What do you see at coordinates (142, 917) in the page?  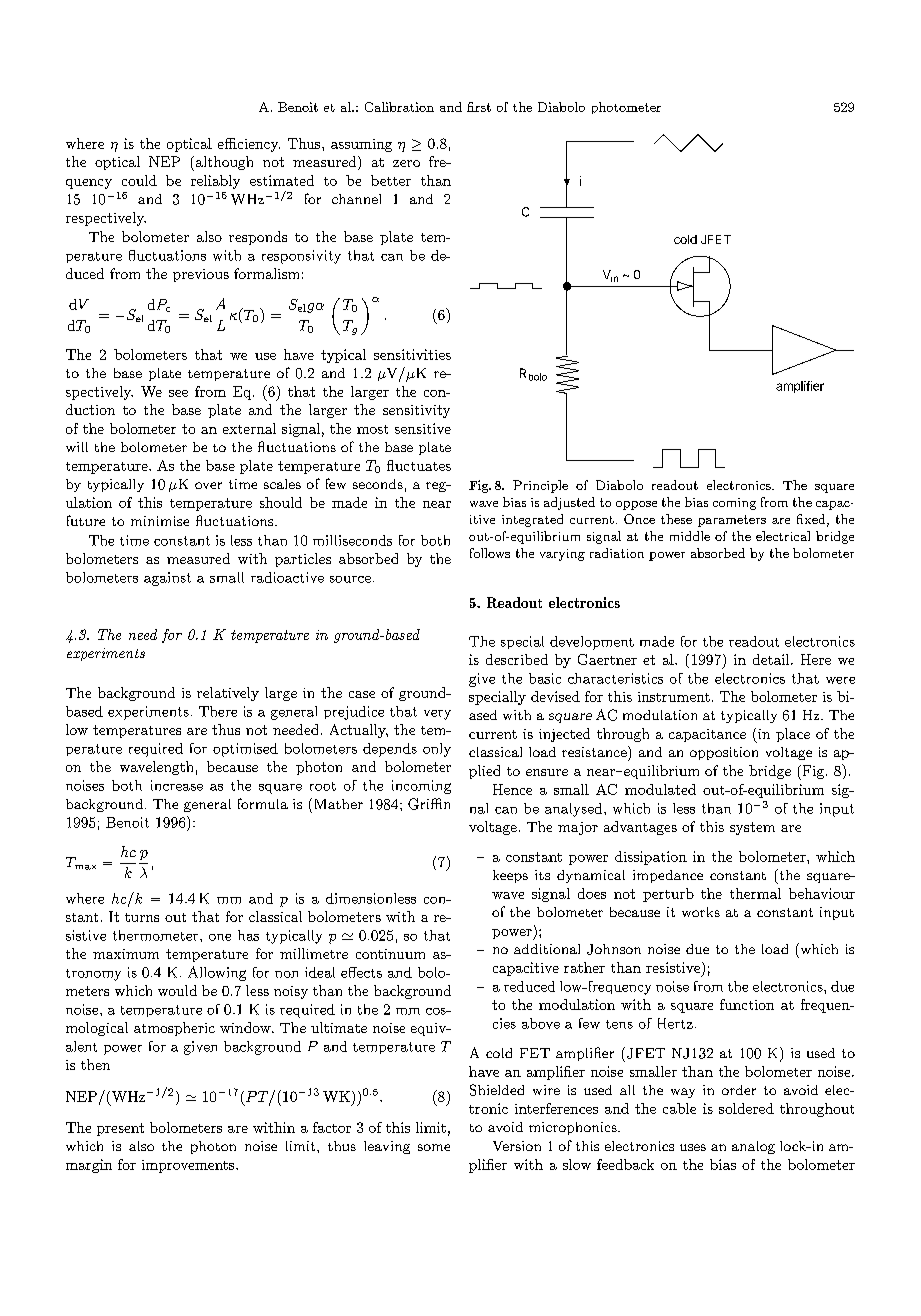 I see `turns` at bounding box center [142, 917].
